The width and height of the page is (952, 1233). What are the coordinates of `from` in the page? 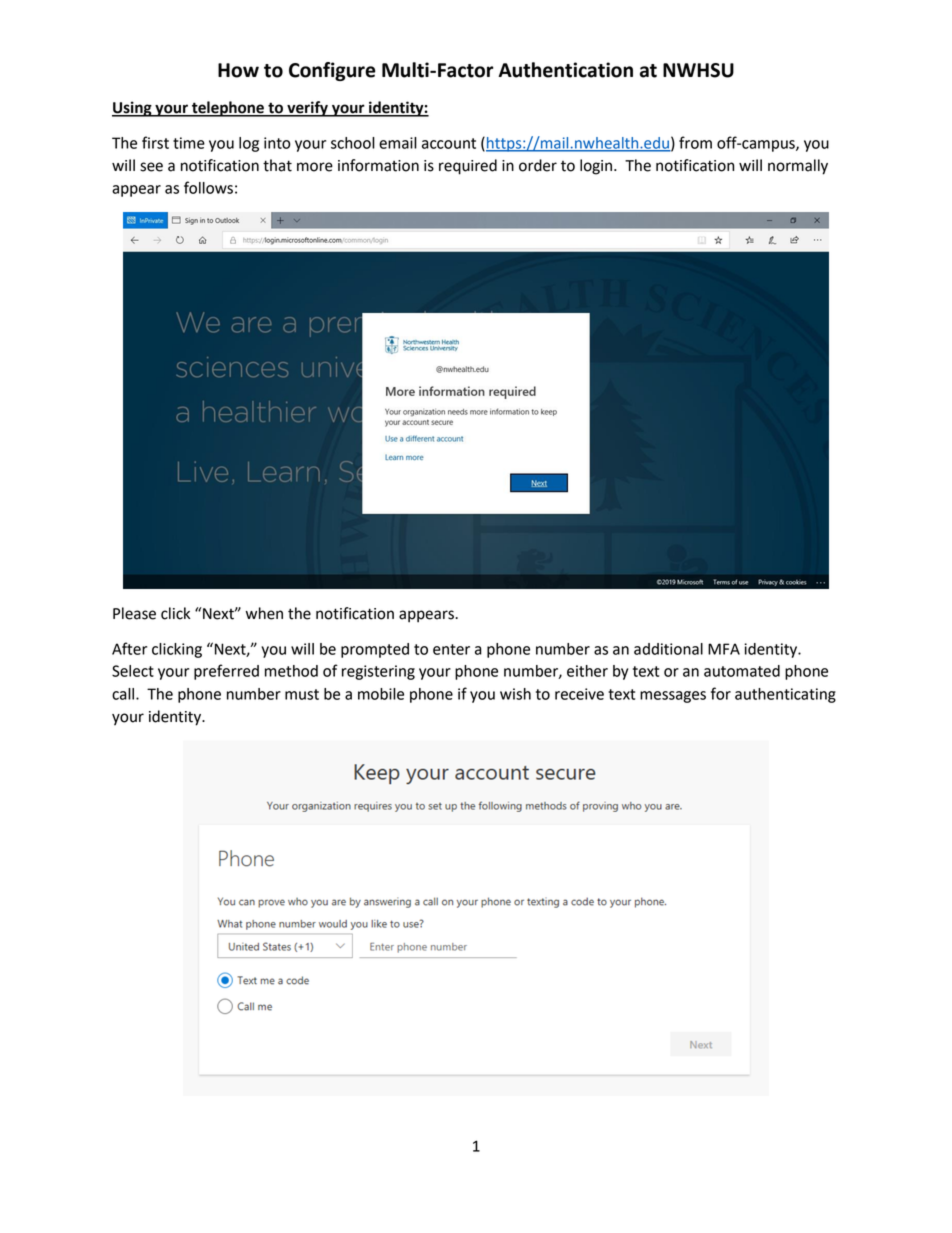 It's located at (695, 142).
